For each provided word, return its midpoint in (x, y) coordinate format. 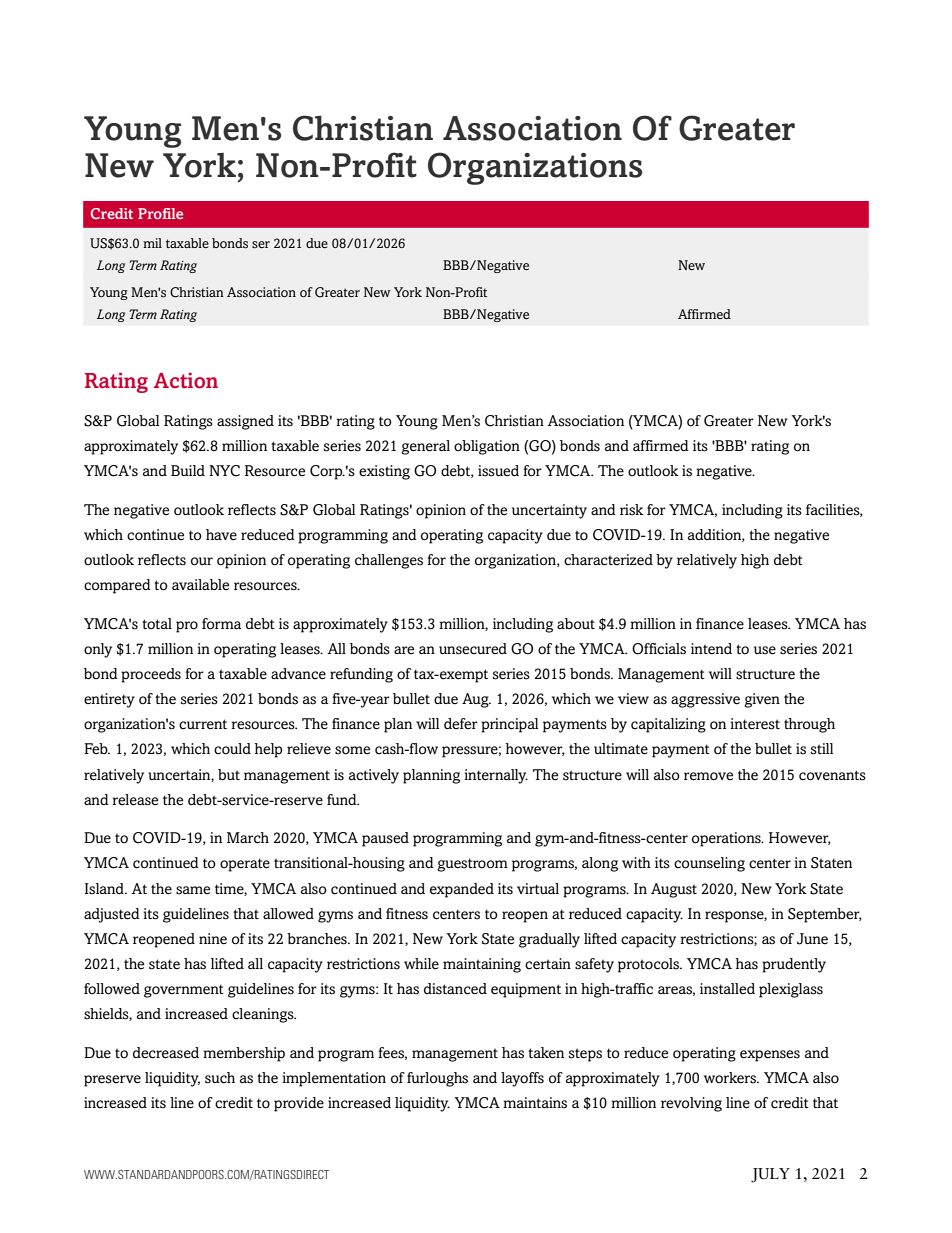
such (220, 1078)
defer (461, 723)
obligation (487, 447)
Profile (160, 213)
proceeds (151, 675)
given (762, 700)
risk (632, 510)
